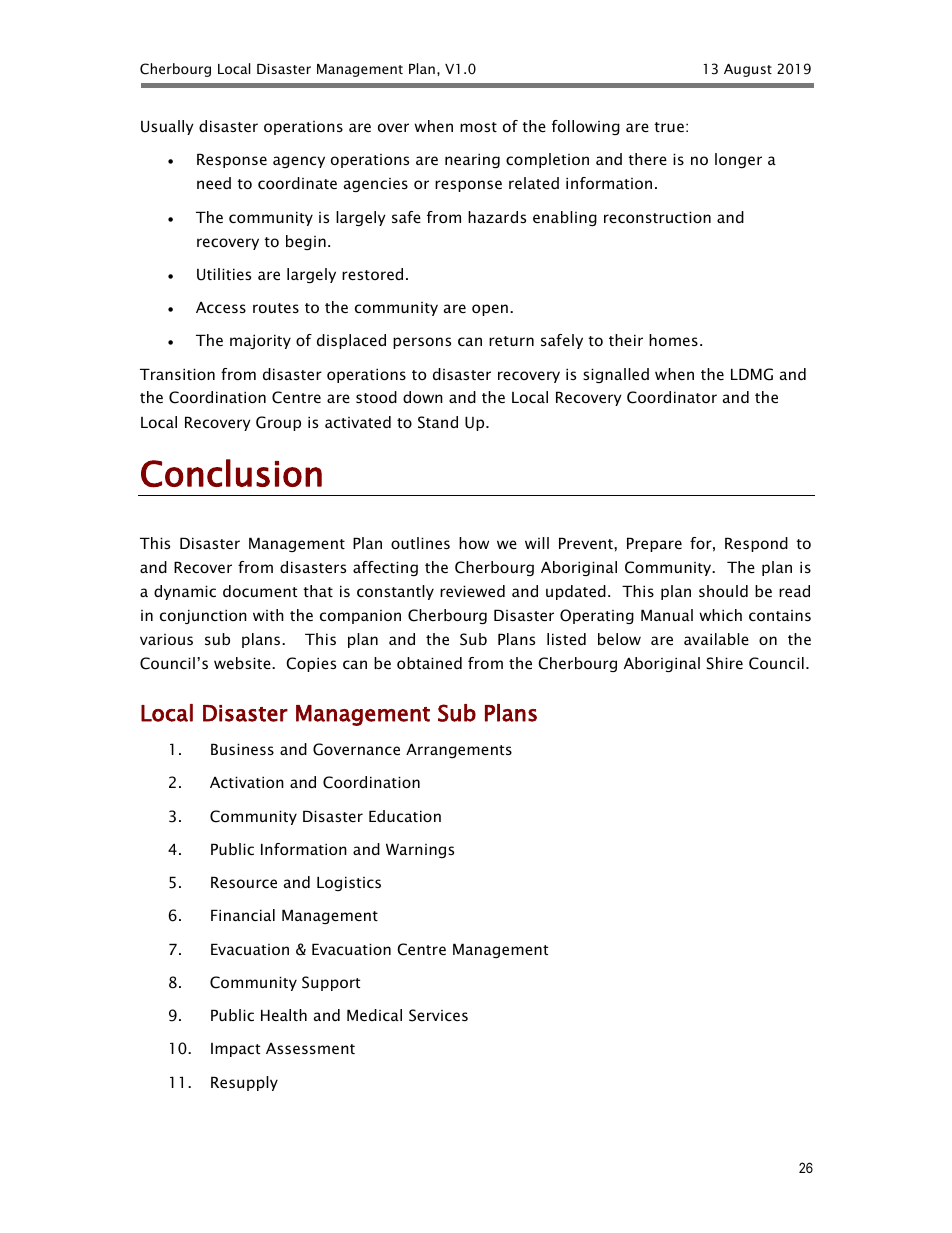 The height and width of the image is (1233, 952). I want to click on Impact, so click(235, 1050).
